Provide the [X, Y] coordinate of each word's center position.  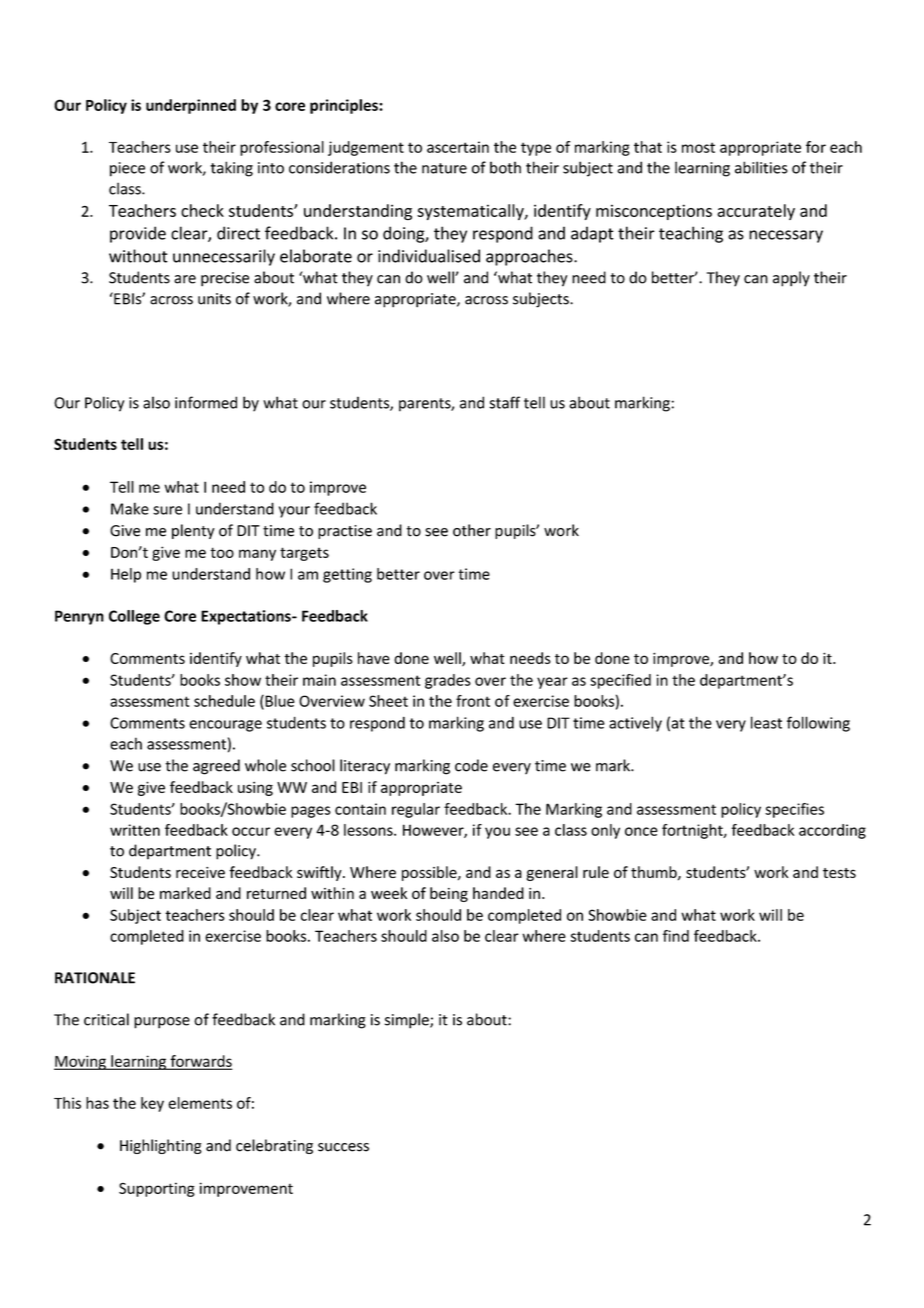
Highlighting [161, 1146]
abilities [761, 167]
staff [504, 402]
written [135, 830]
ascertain [458, 147]
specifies [794, 810]
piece [127, 169]
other [472, 530]
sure [167, 510]
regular [416, 810]
